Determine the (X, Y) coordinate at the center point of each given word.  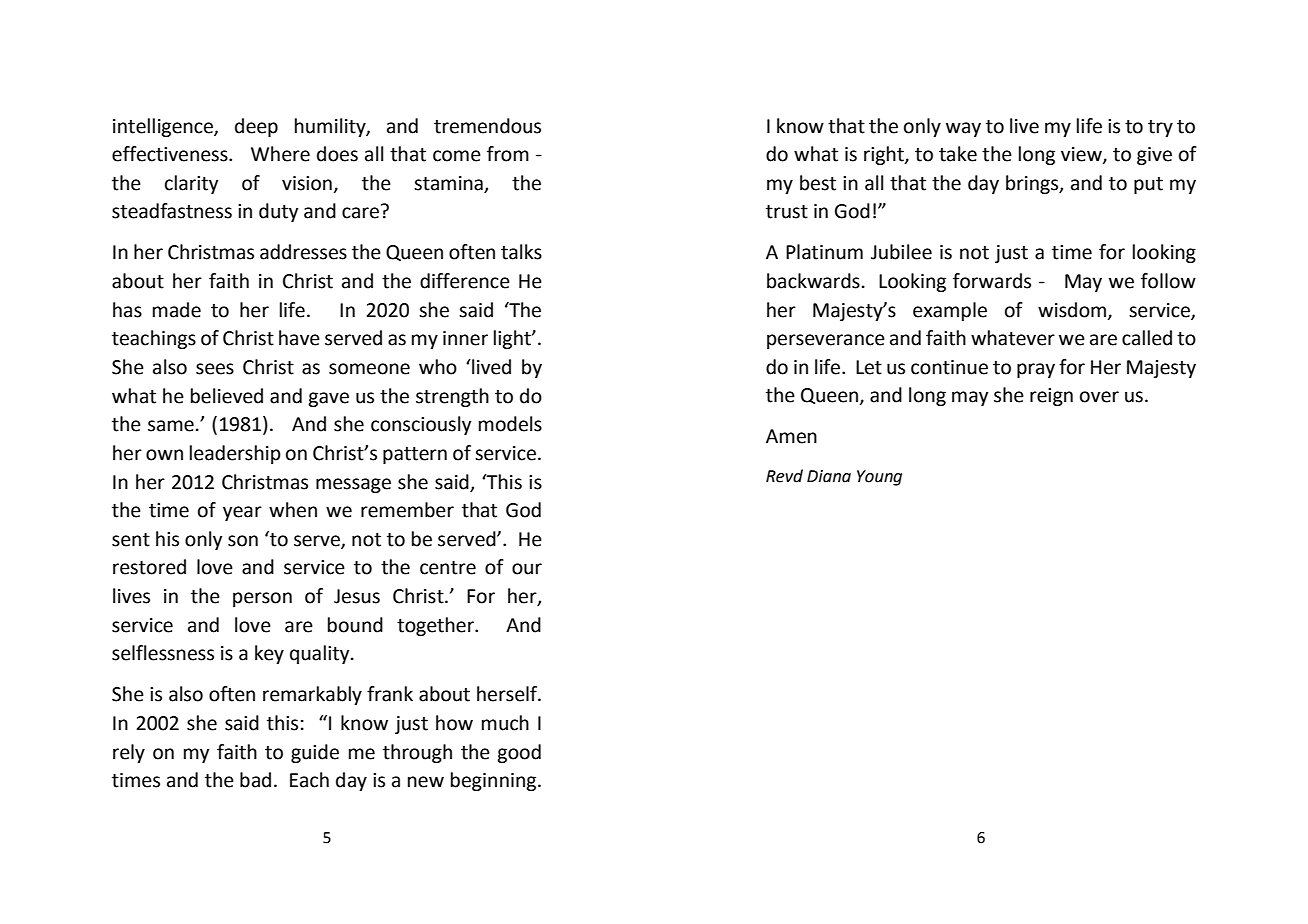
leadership (235, 454)
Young (879, 478)
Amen (791, 436)
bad (255, 780)
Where (280, 154)
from (508, 154)
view (1082, 155)
